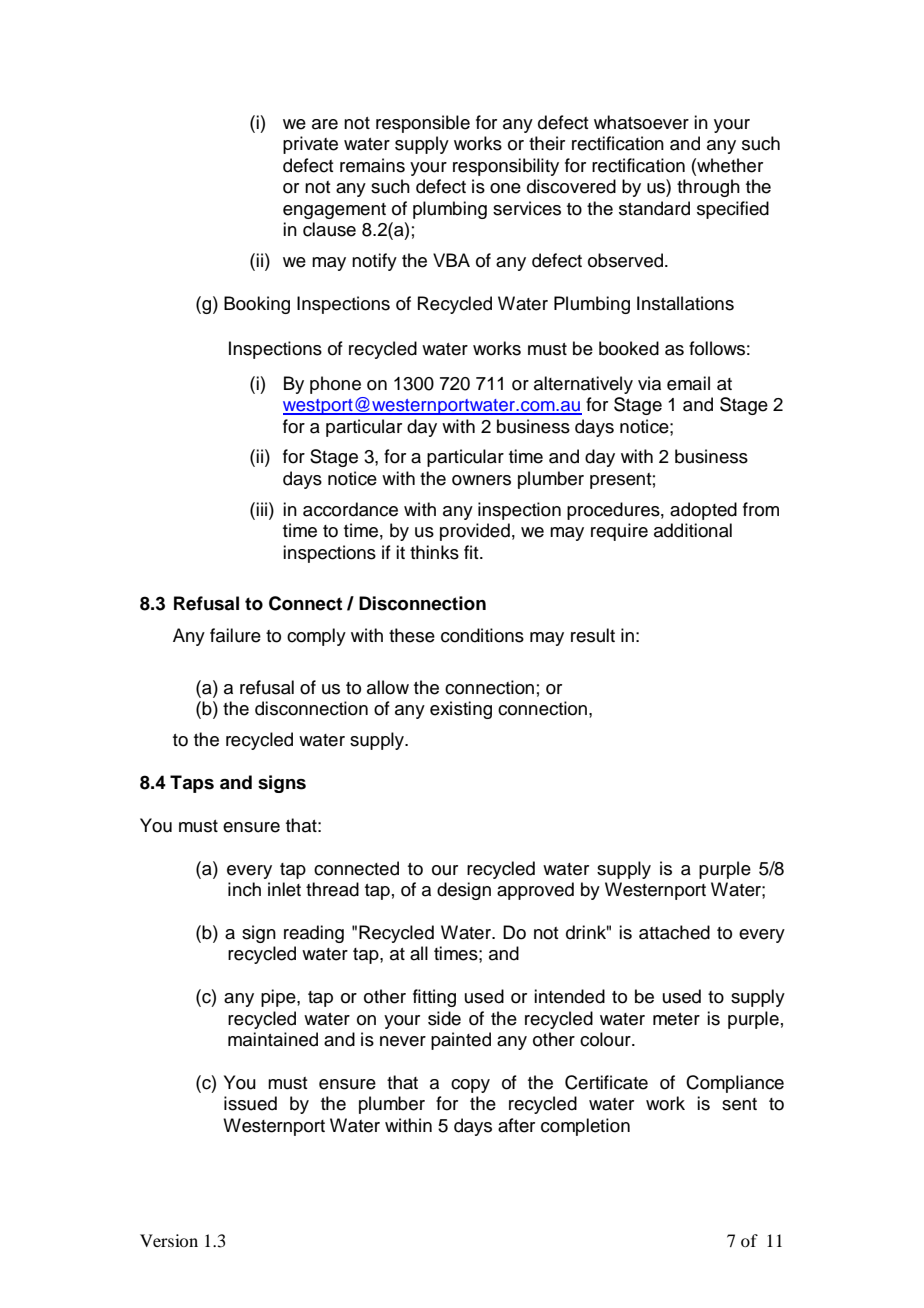 This screenshot has width=924, height=1308. What do you see at coordinates (516, 1125) in the screenshot?
I see `after` at bounding box center [516, 1125].
